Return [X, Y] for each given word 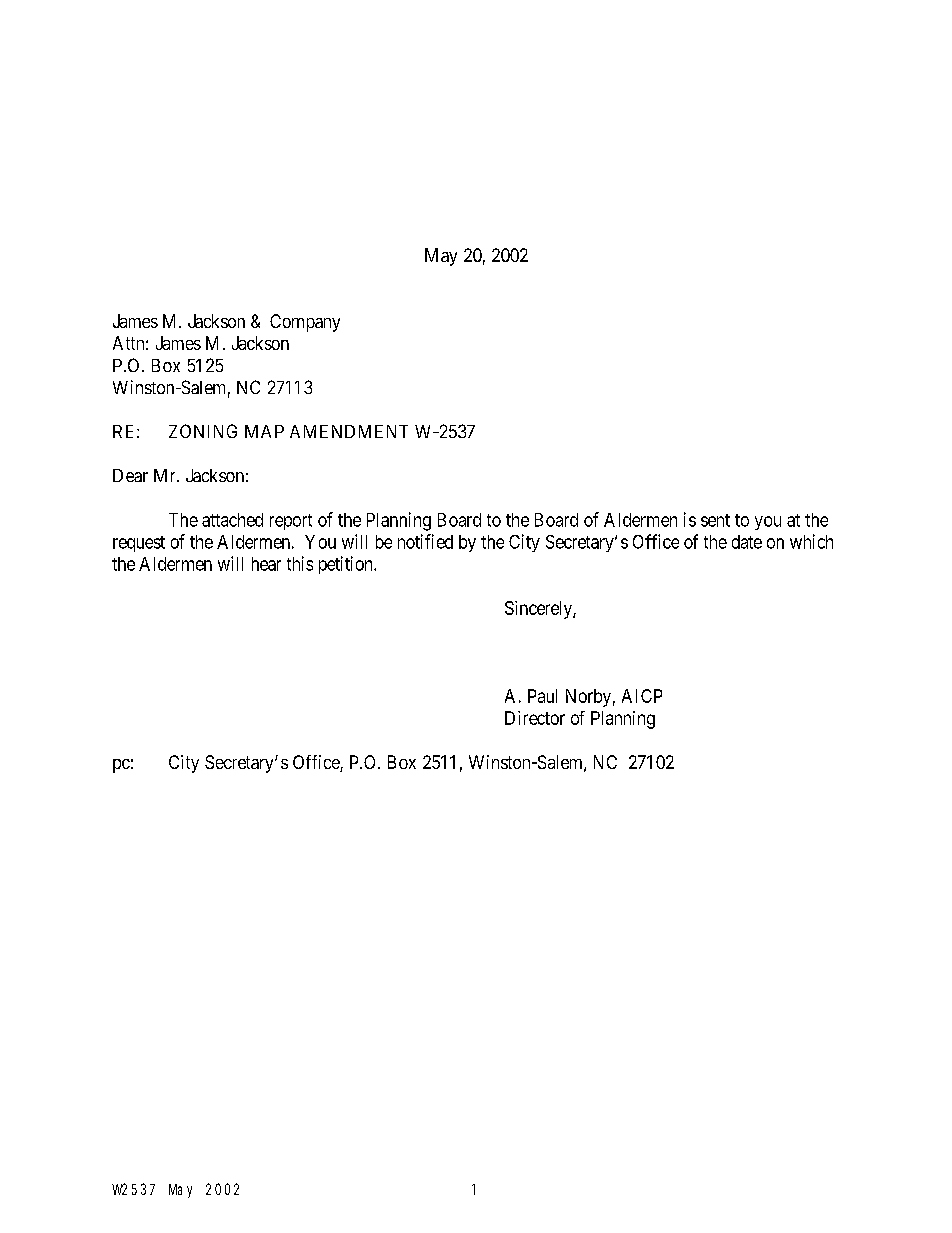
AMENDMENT [349, 431]
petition [347, 565]
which [811, 541]
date [747, 542]
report [291, 522]
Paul [542, 696]
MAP [264, 431]
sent [715, 520]
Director [535, 718]
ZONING [203, 431]
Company [305, 323]
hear [266, 564]
